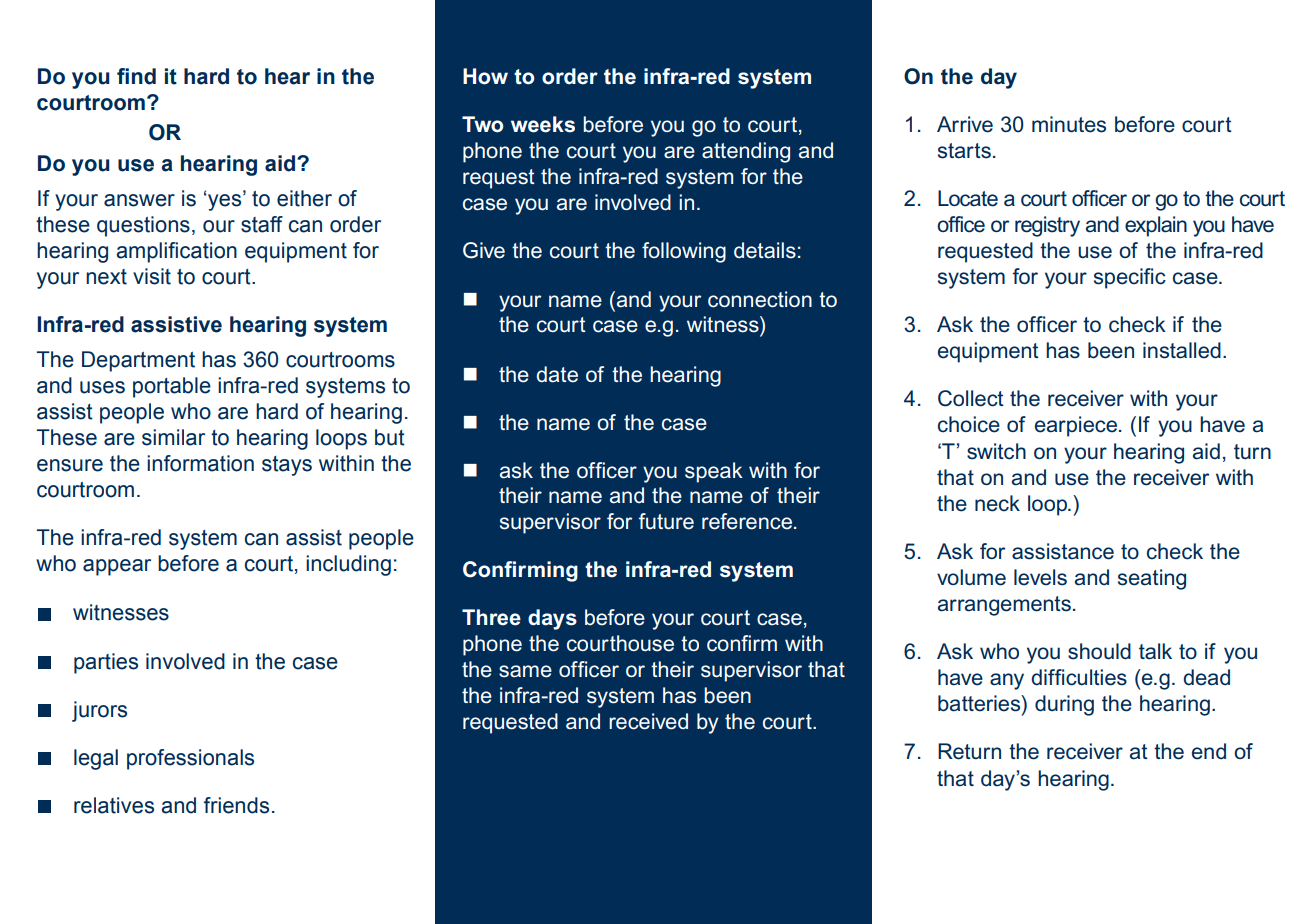  Describe the element at coordinates (714, 472) in the screenshot. I see `speak` at that location.
